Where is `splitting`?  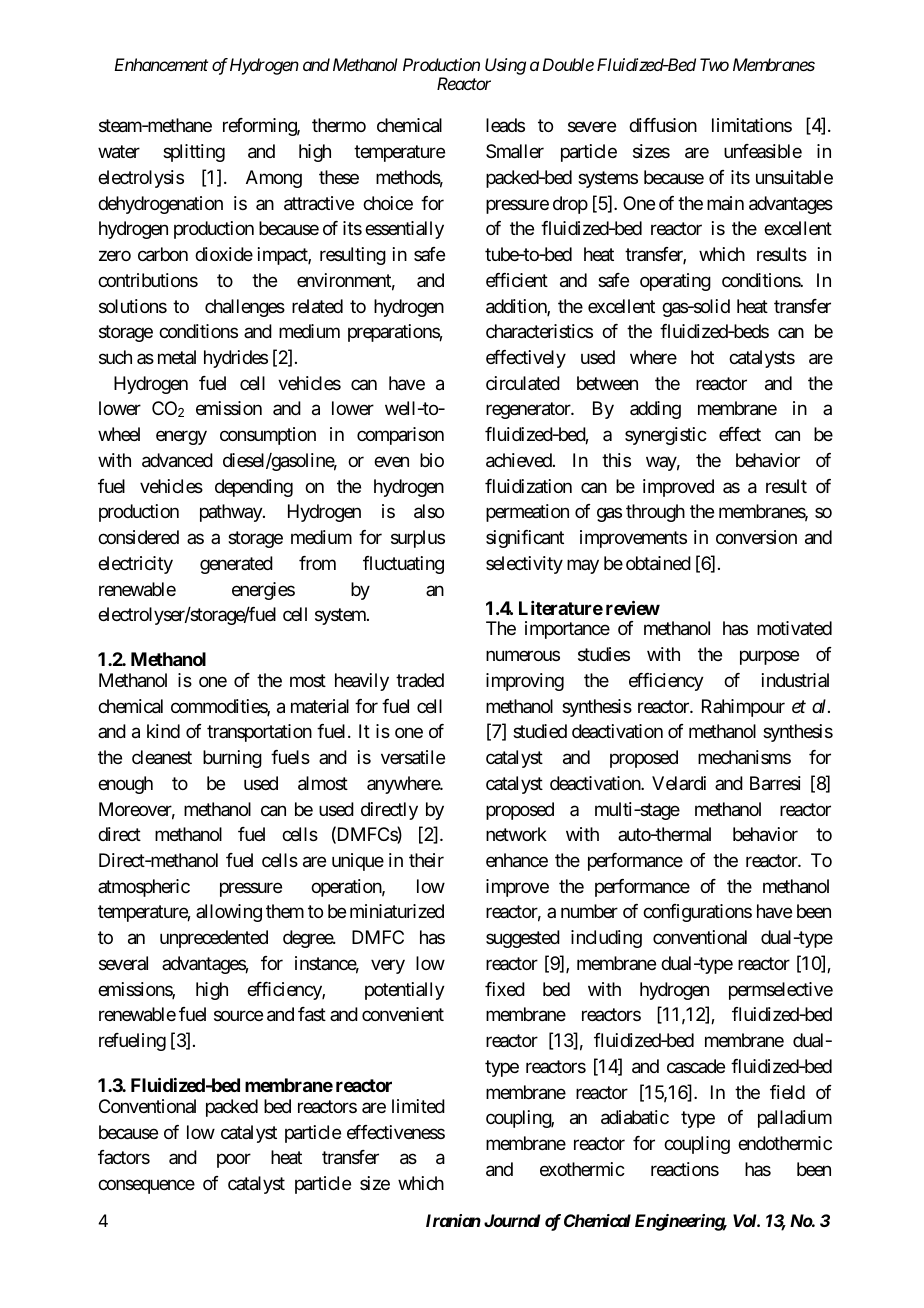 splitting is located at coordinates (194, 153).
